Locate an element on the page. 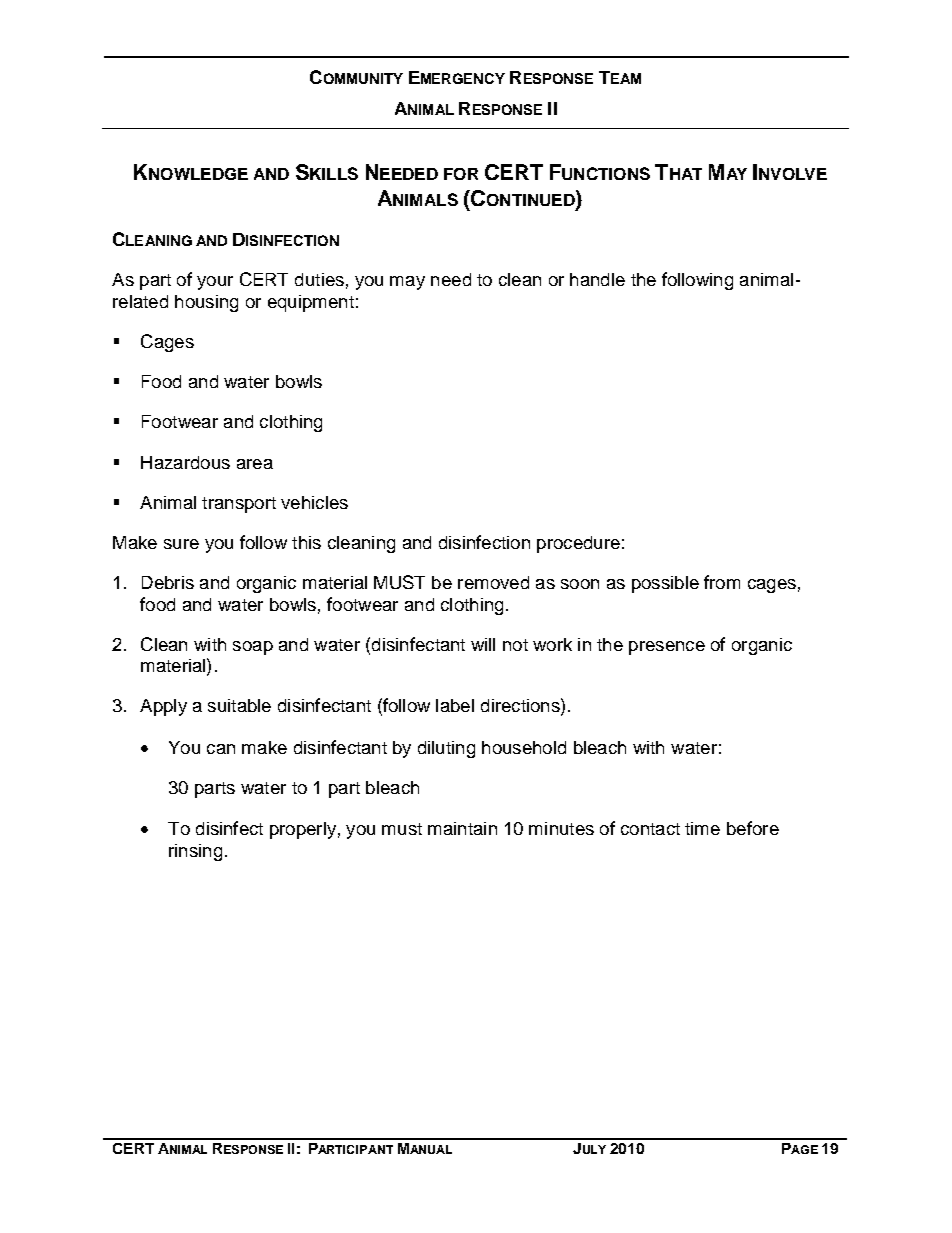 The image size is (952, 1233). maintain is located at coordinates (462, 828).
